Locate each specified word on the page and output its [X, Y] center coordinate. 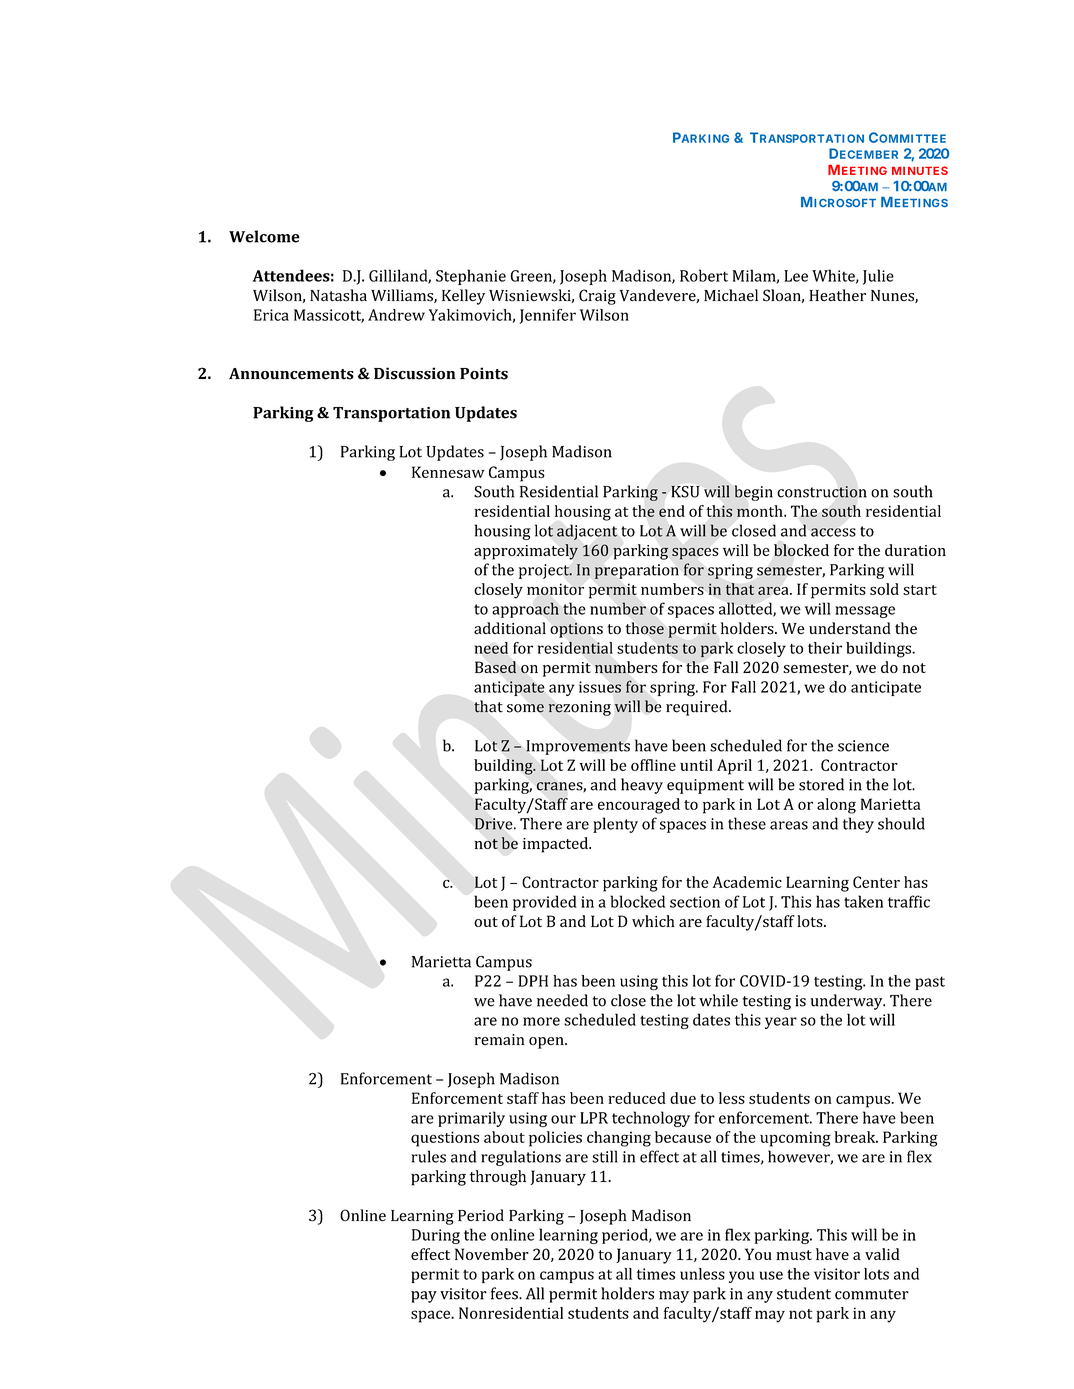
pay [424, 1297]
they [858, 825]
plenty [615, 825]
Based [496, 667]
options [576, 630]
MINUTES [920, 170]
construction [822, 492]
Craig [597, 297]
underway [847, 1002]
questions [445, 1139]
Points [484, 373]
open [547, 1043]
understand [850, 628]
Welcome [264, 236]
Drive [495, 824]
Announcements [291, 374]
